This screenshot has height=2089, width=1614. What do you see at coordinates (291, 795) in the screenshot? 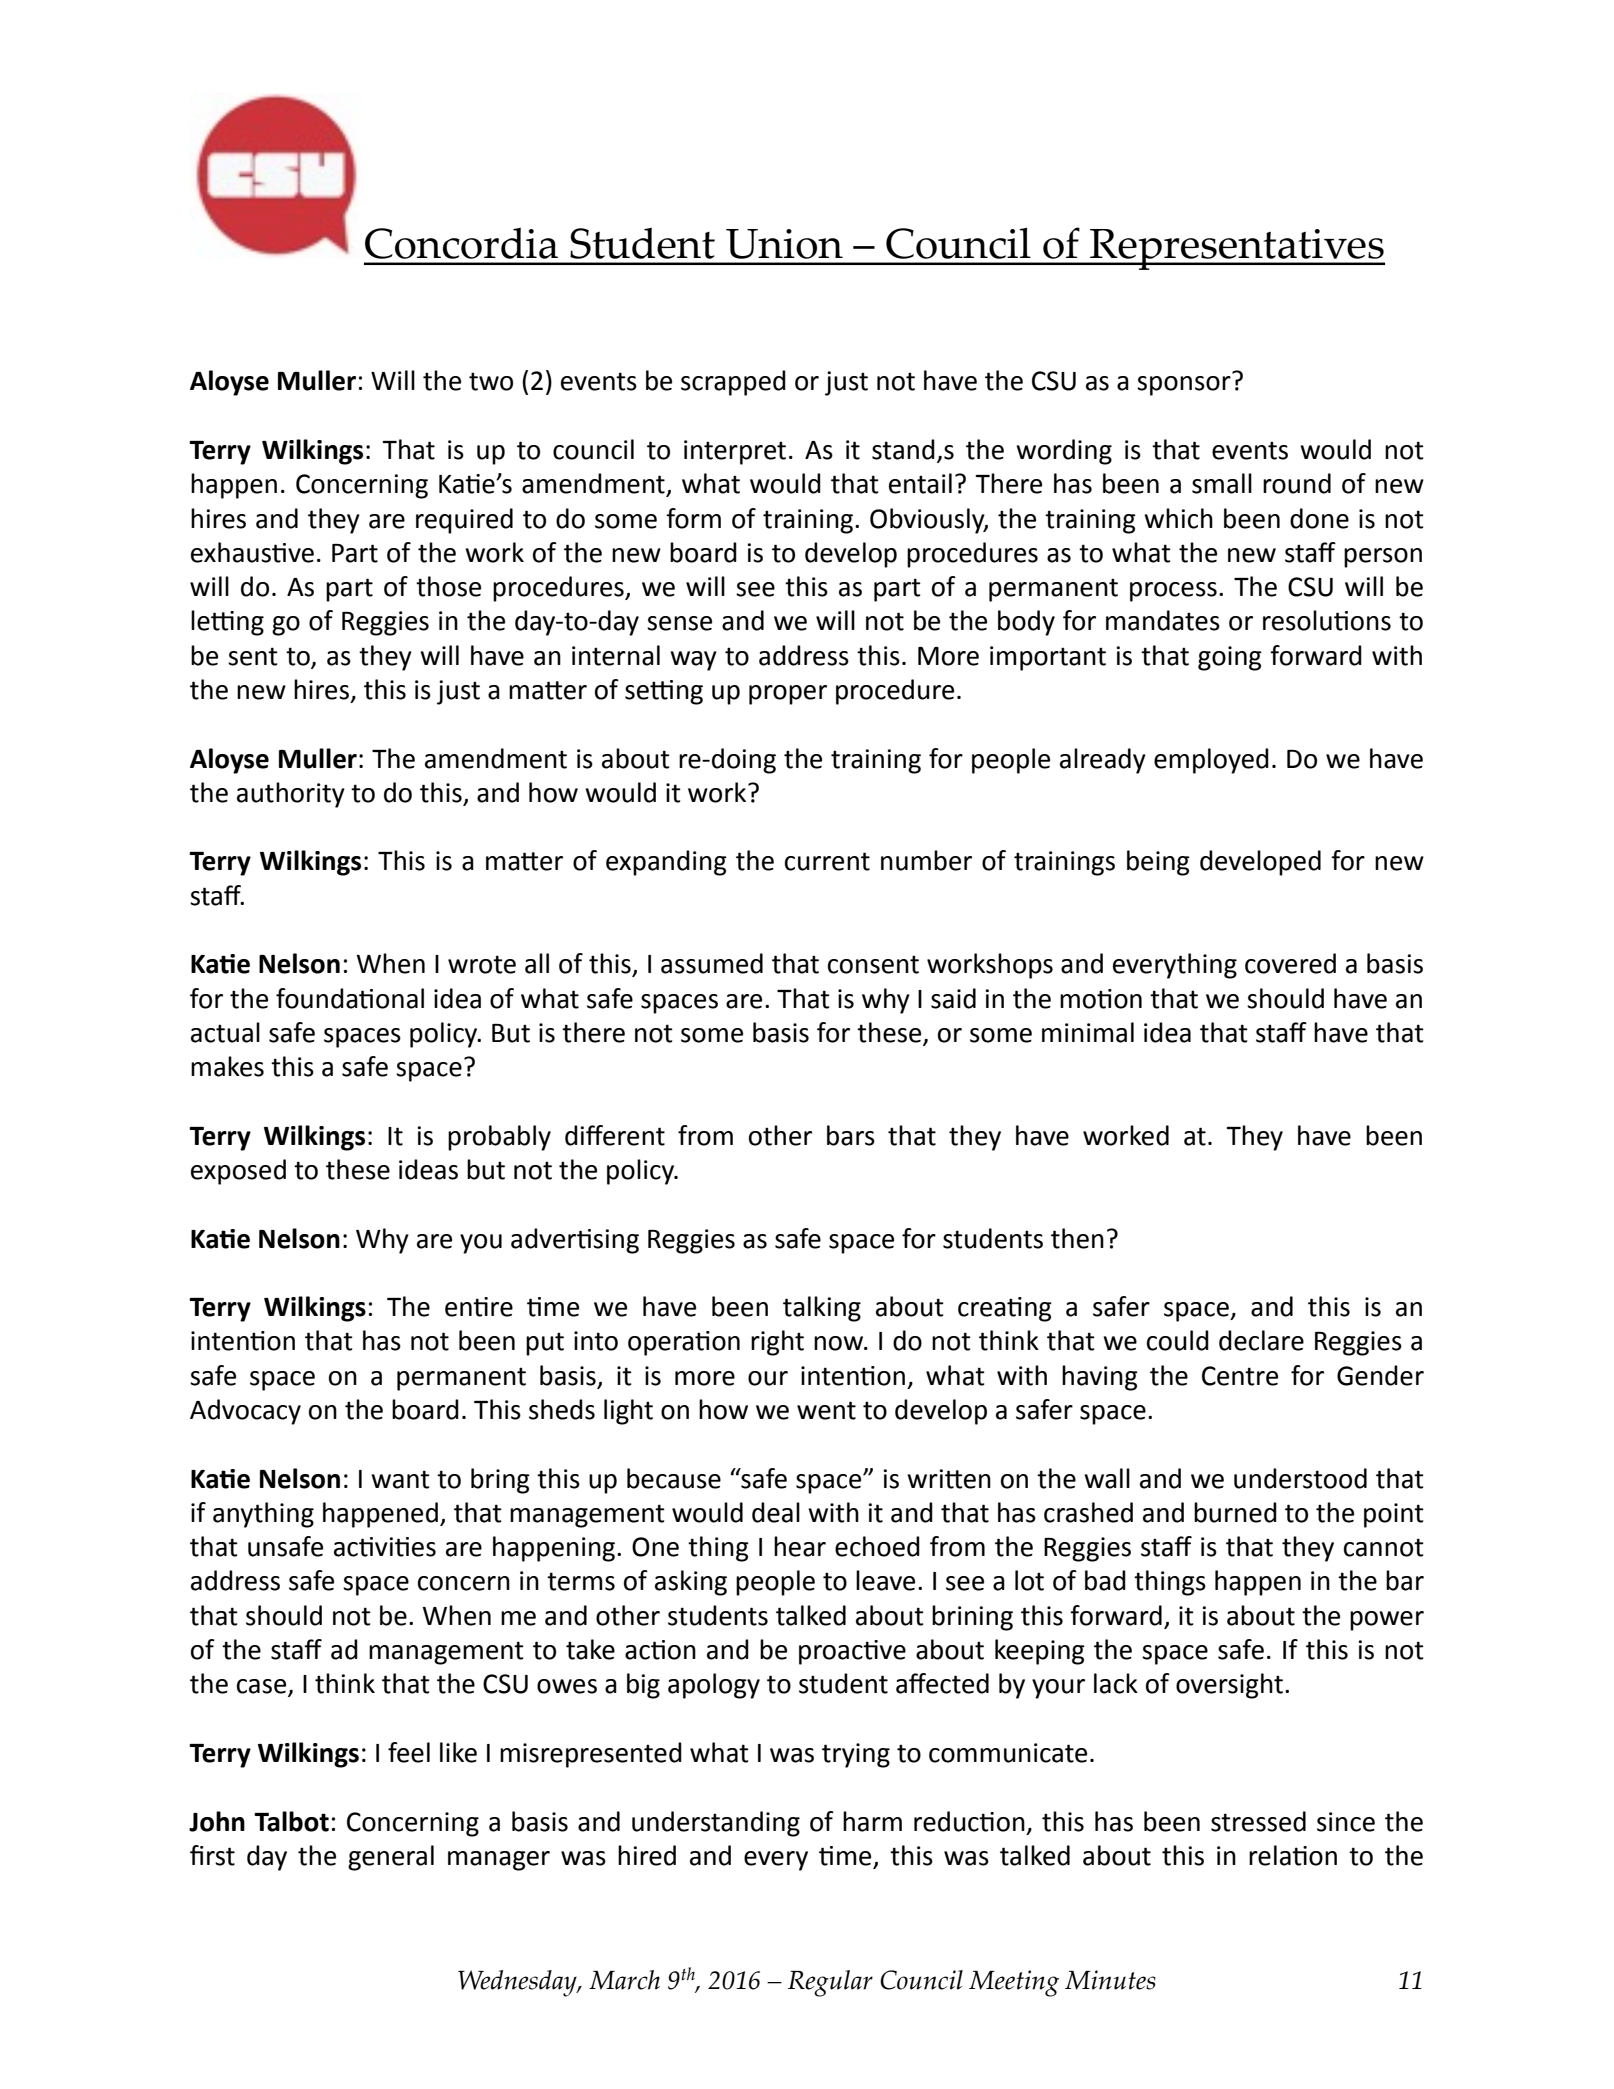
I see `authority` at bounding box center [291, 795].
